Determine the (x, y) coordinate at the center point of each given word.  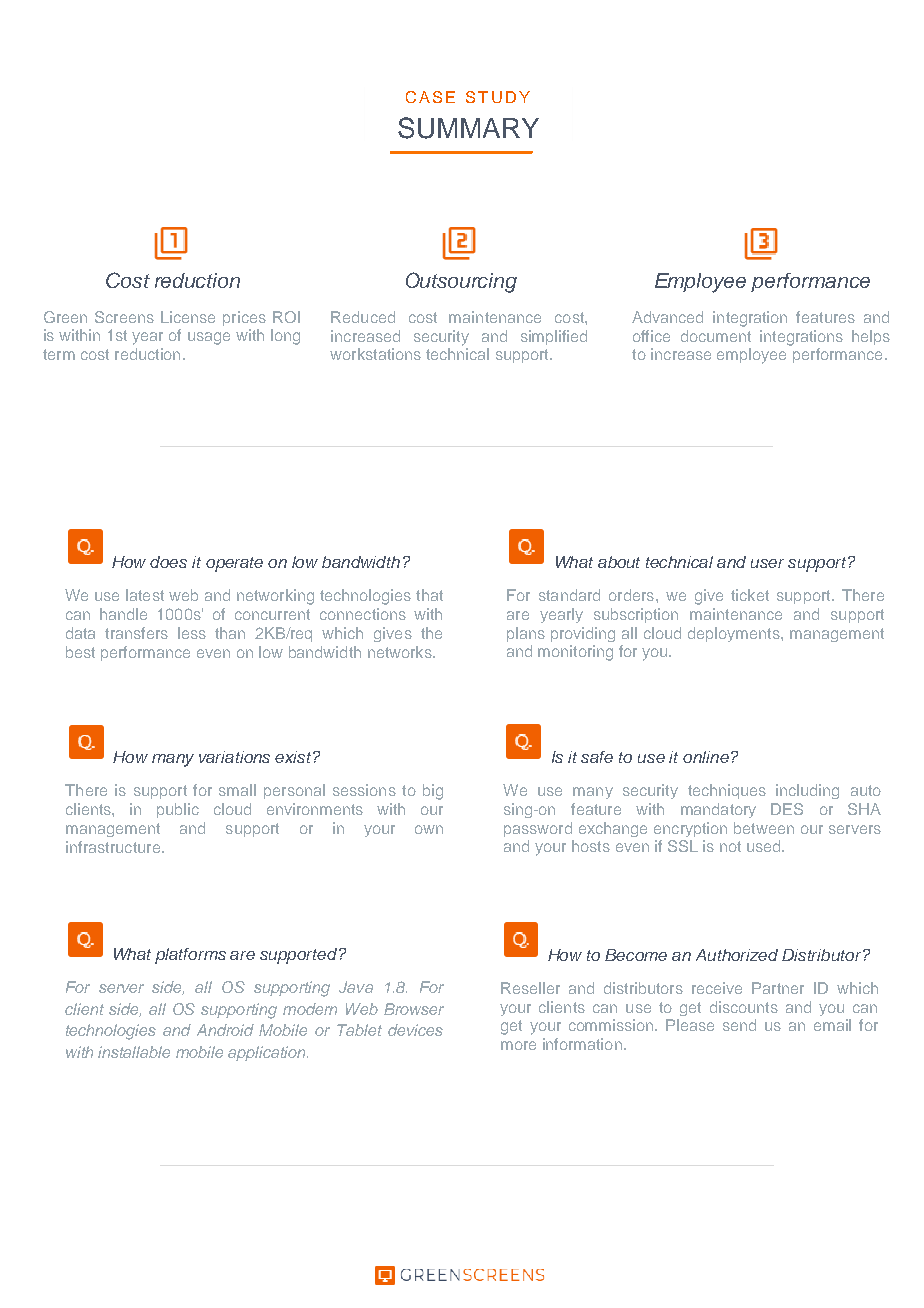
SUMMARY (468, 128)
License (188, 317)
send (739, 1025)
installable (134, 1052)
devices (415, 1030)
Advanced (667, 317)
